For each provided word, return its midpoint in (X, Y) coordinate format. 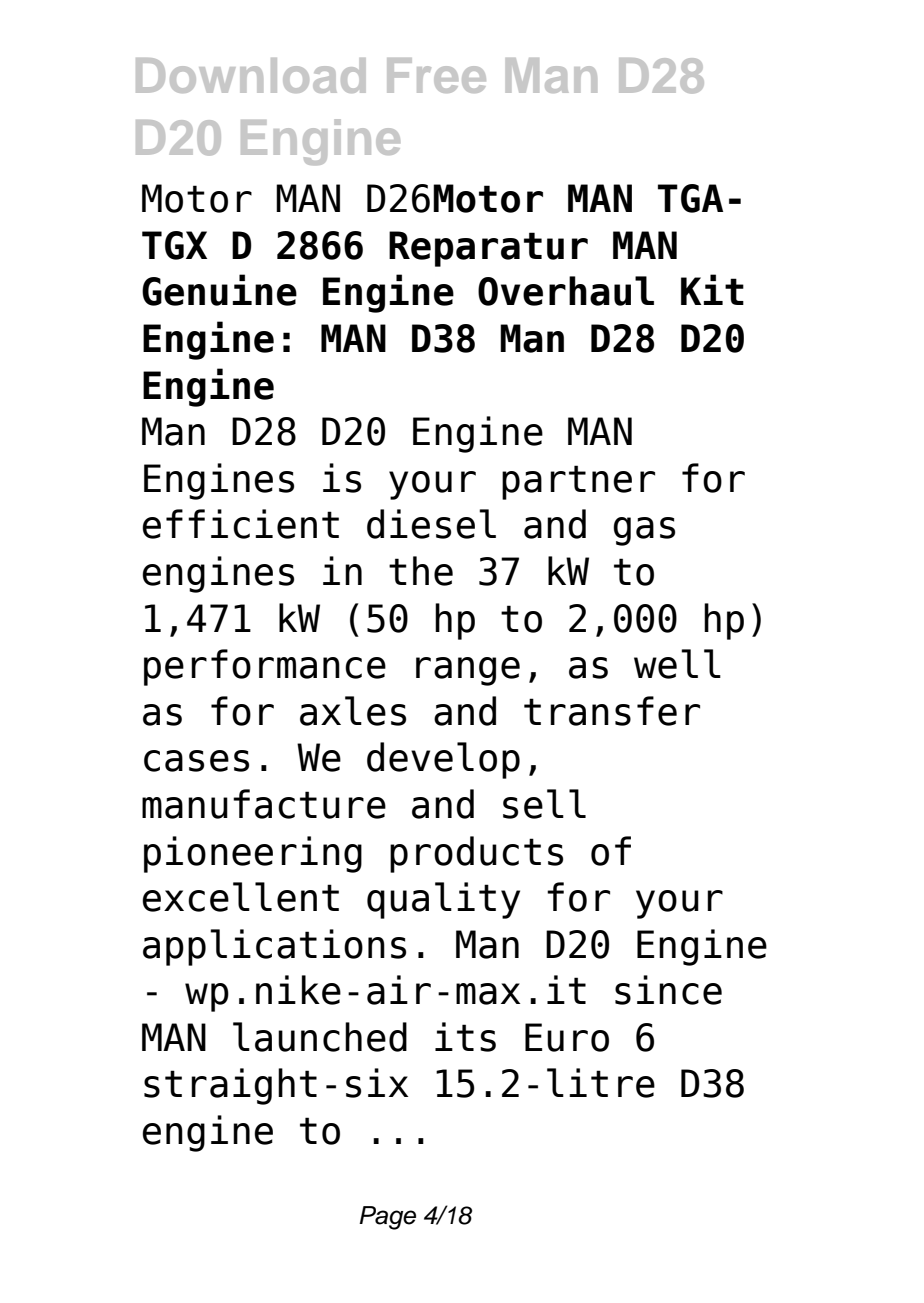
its (465, 1037)
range (468, 671)
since (668, 990)
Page (387, 1218)
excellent (240, 897)
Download (251, 75)
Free (436, 75)
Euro (567, 1037)
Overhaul (566, 291)
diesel (431, 524)
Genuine (219, 290)
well (677, 664)
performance (265, 667)
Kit (712, 289)
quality (443, 900)
